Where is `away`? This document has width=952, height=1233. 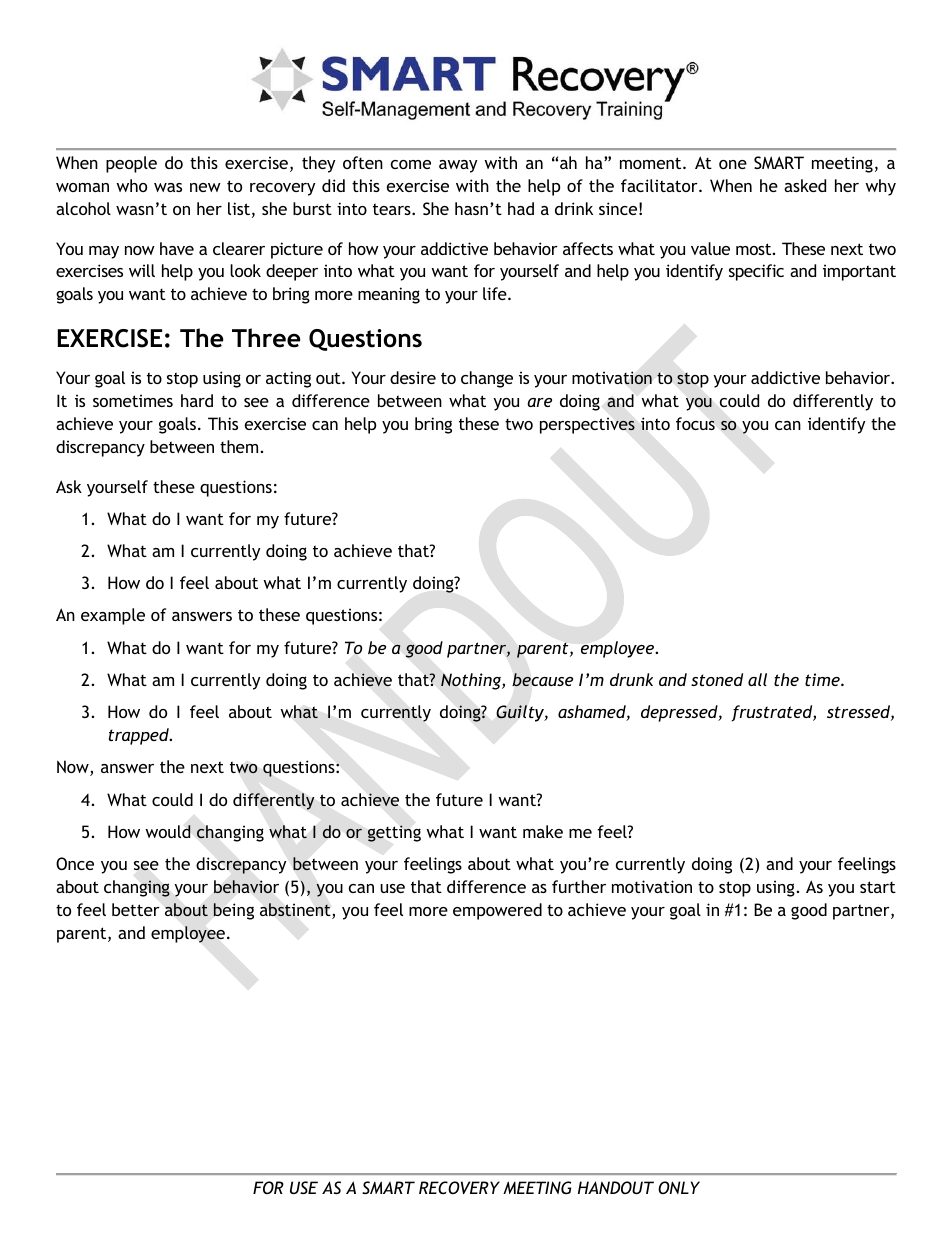 away is located at coordinates (458, 166).
